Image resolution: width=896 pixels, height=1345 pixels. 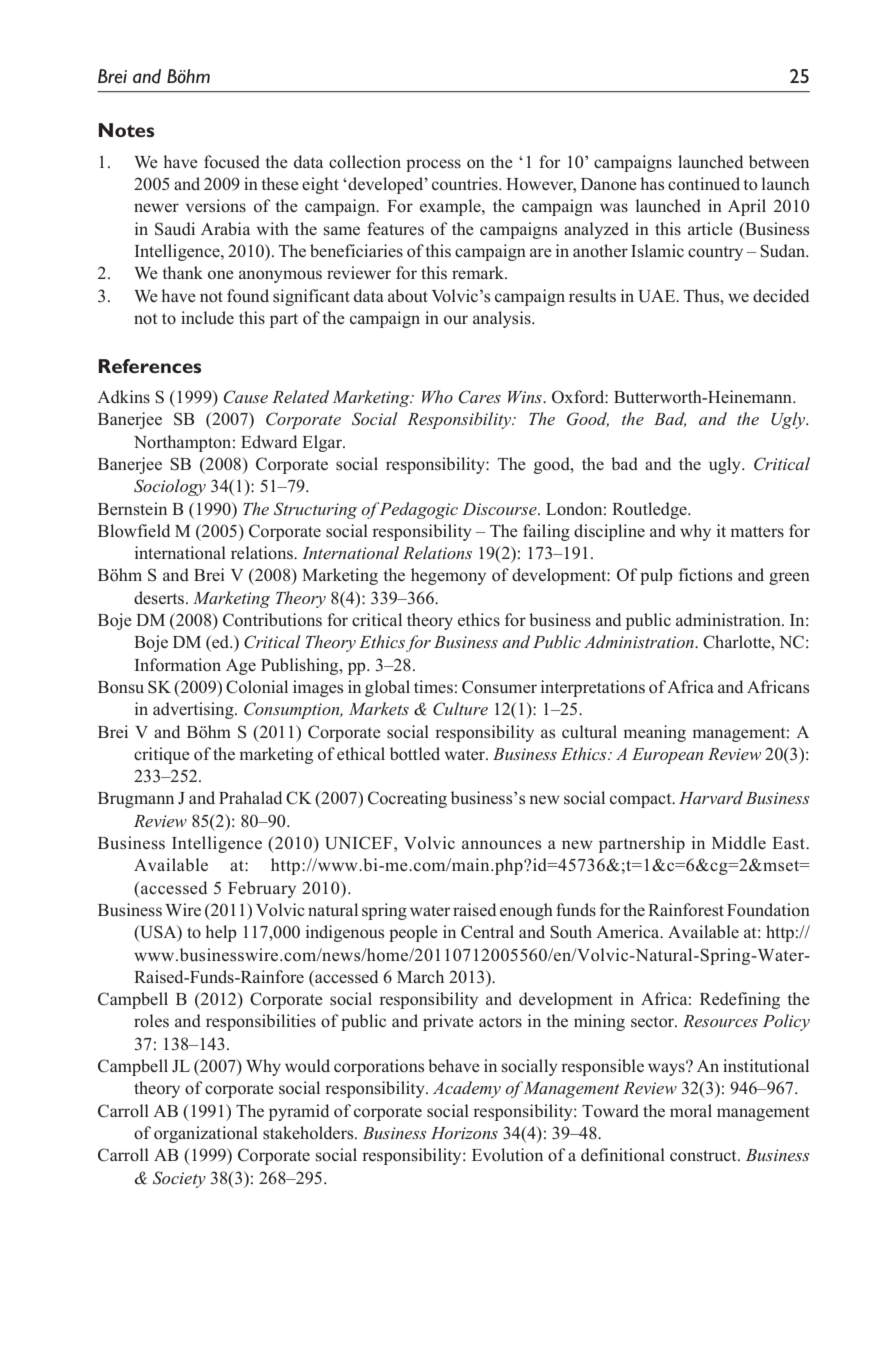 I want to click on organizational, so click(x=206, y=1134).
